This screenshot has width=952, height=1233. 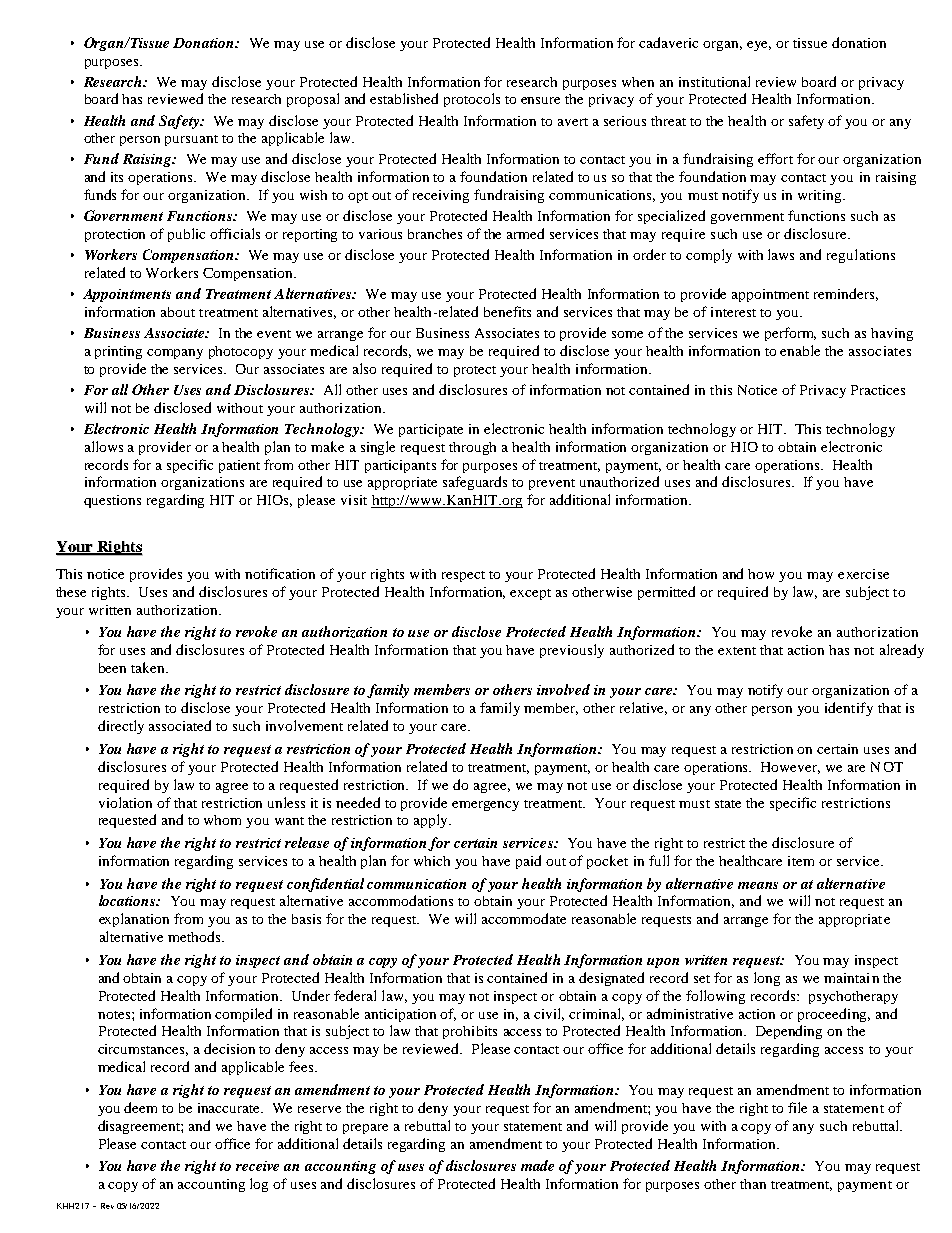 What do you see at coordinates (759, 46) in the screenshot?
I see `eye` at bounding box center [759, 46].
